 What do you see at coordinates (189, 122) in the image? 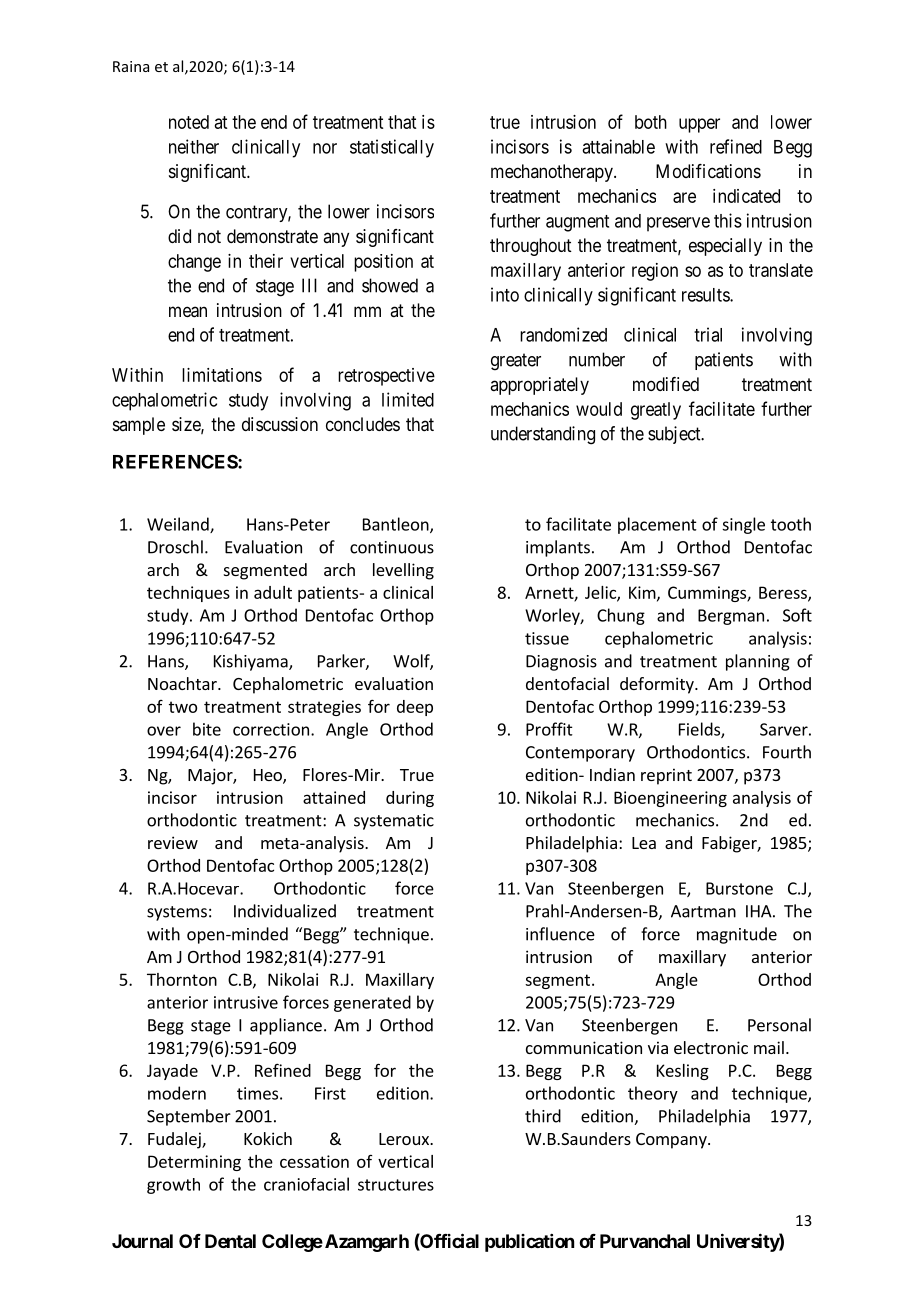
I see `noted` at bounding box center [189, 122].
